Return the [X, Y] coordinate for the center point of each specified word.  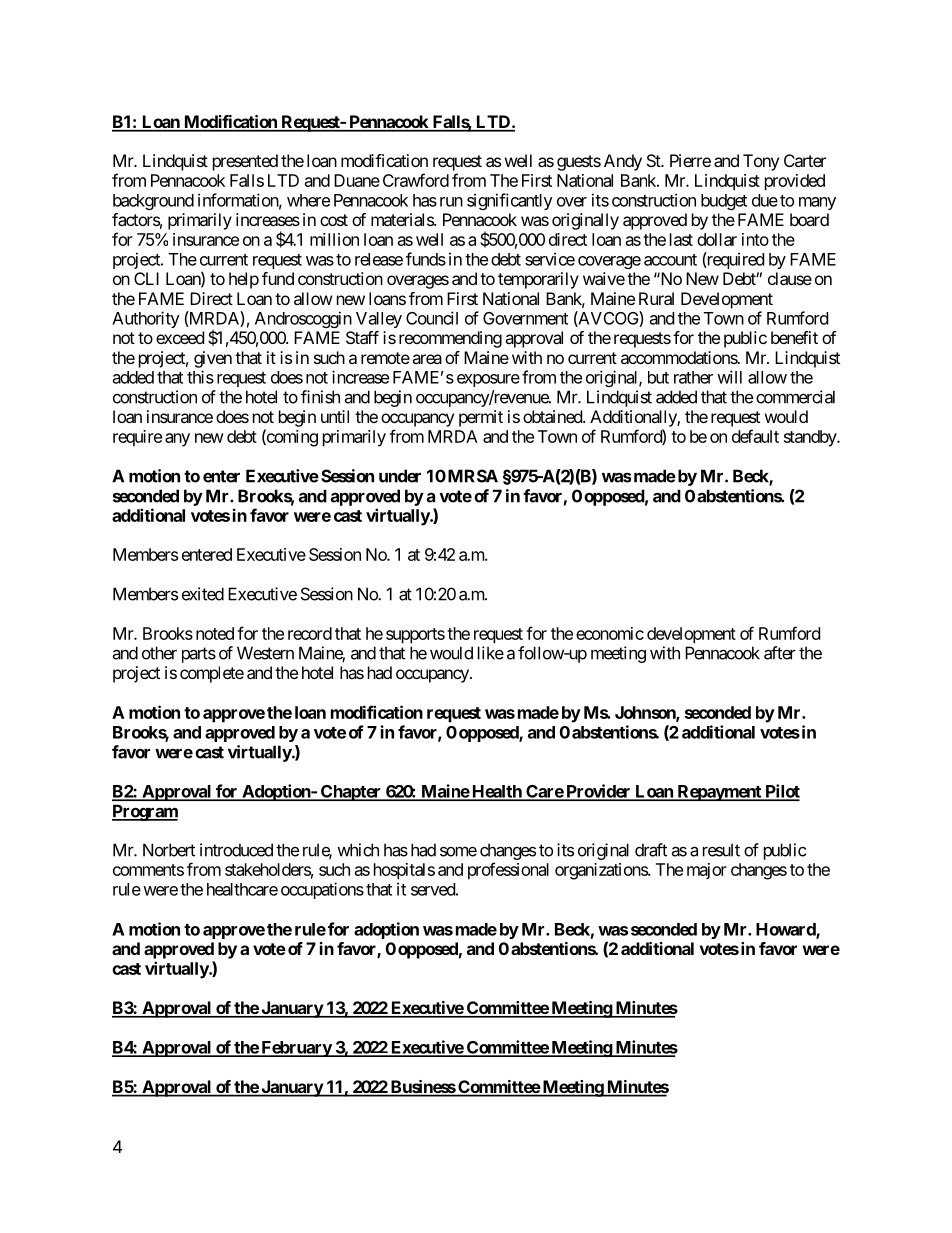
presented [245, 162]
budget [724, 202]
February [296, 1049]
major [707, 871]
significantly [510, 201]
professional [508, 871]
